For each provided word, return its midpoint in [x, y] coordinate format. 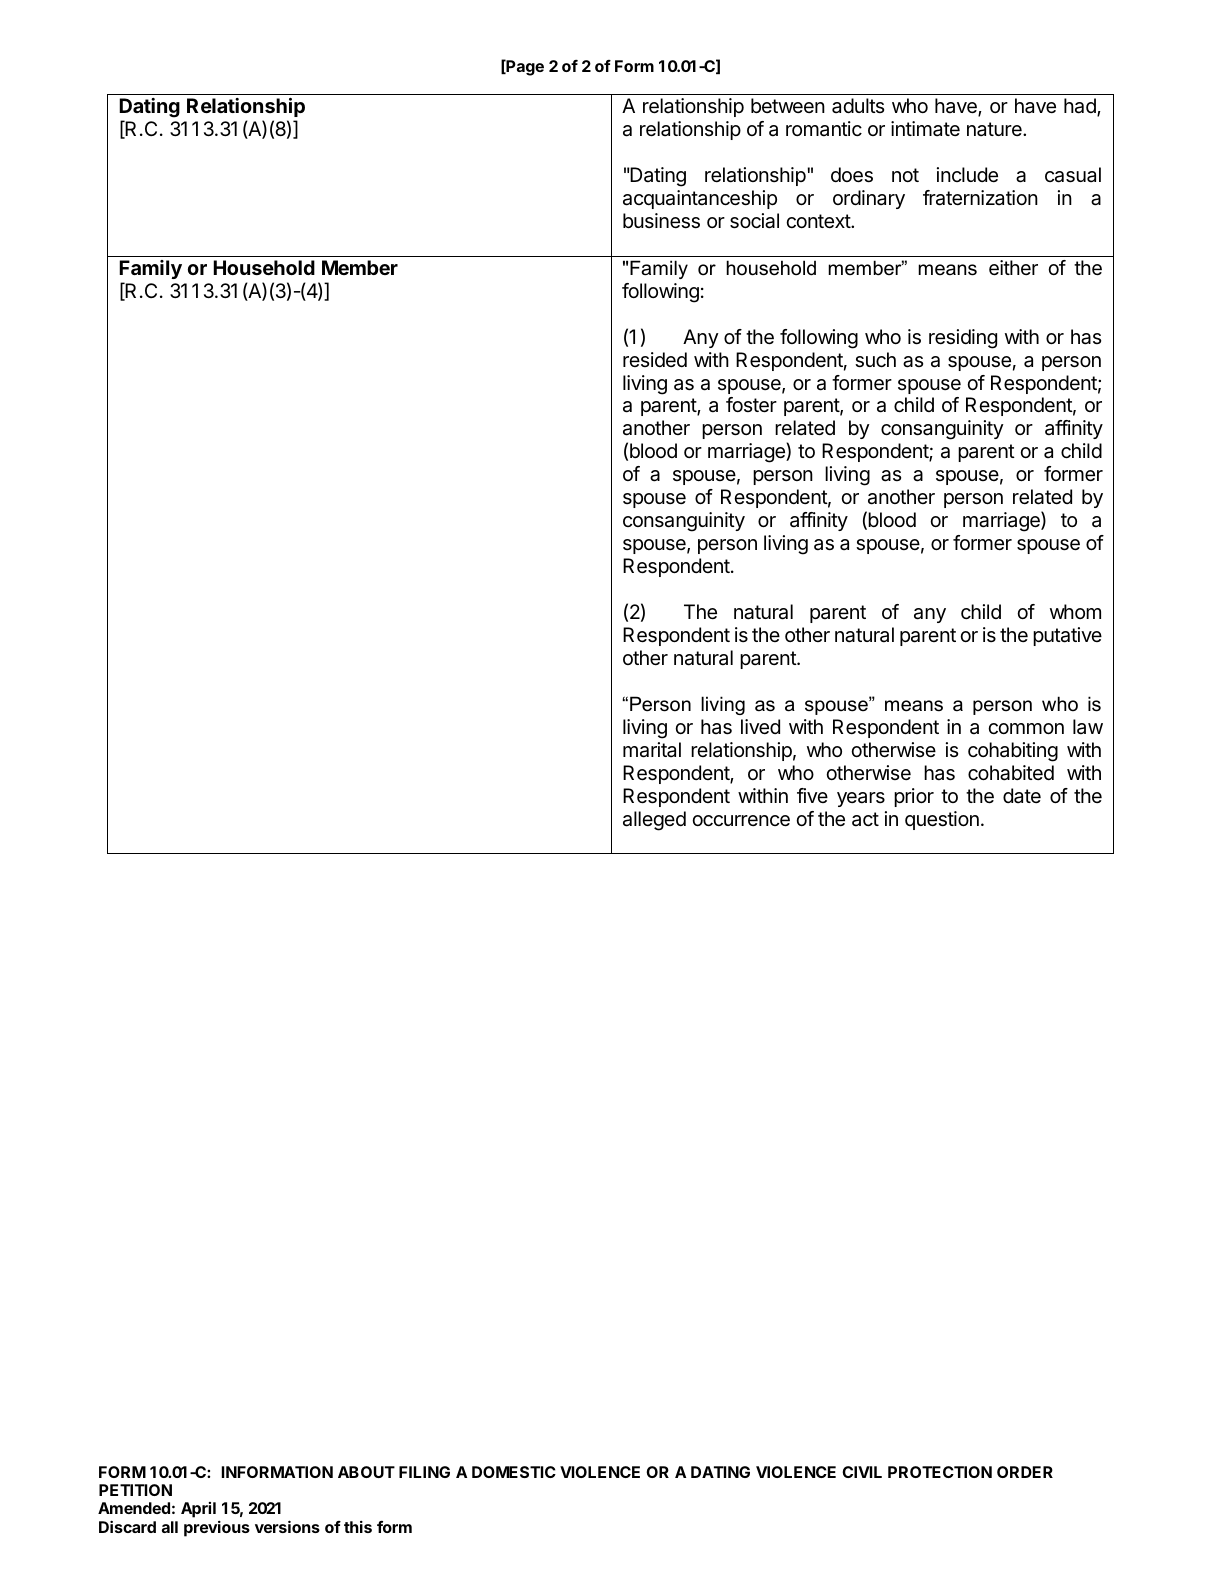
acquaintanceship [700, 199]
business [661, 221]
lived [760, 727]
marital [652, 750]
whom [1075, 611]
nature [995, 129]
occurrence [741, 821]
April [198, 1510]
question [942, 820]
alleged [654, 821]
